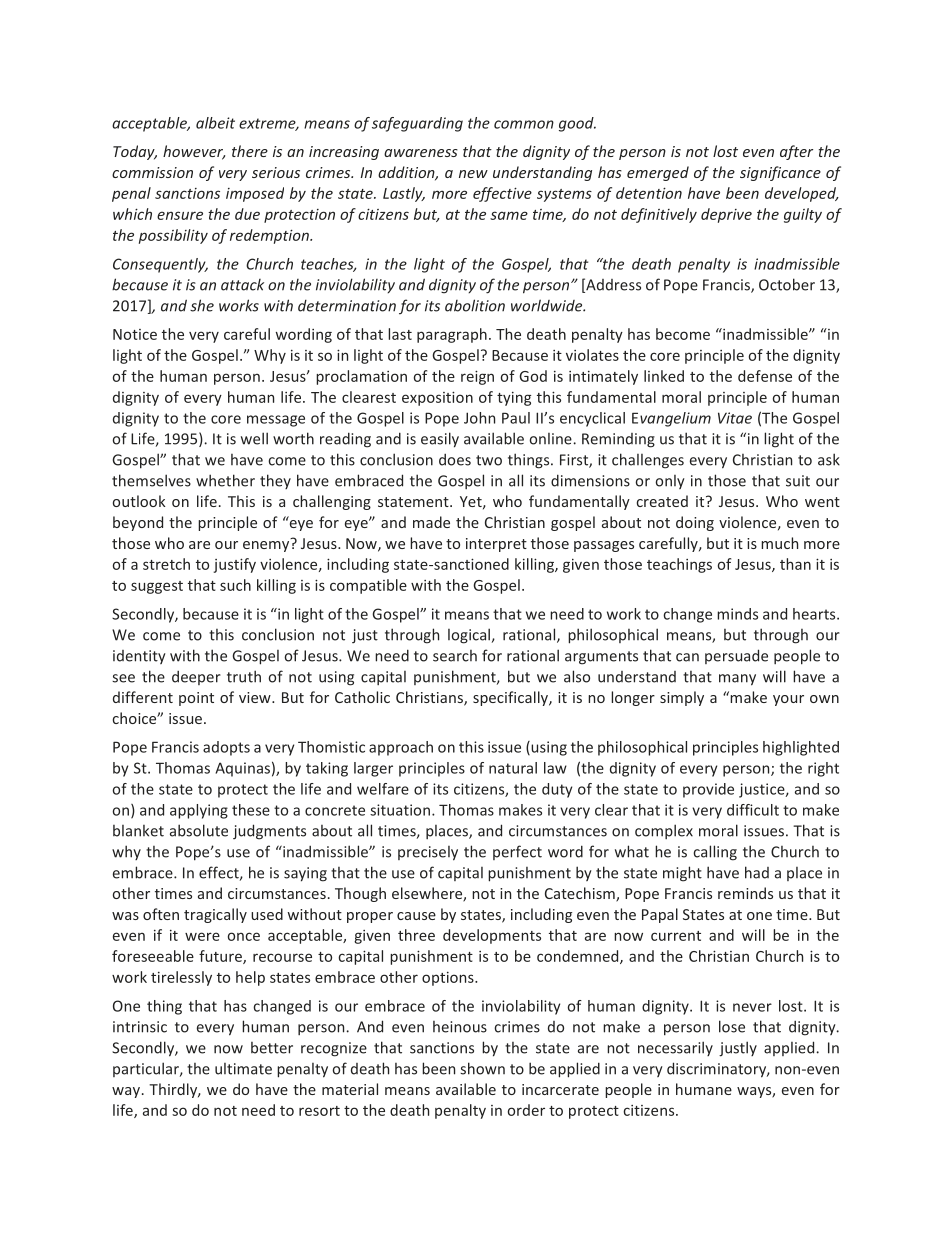  What do you see at coordinates (473, 174) in the page?
I see `new` at bounding box center [473, 174].
